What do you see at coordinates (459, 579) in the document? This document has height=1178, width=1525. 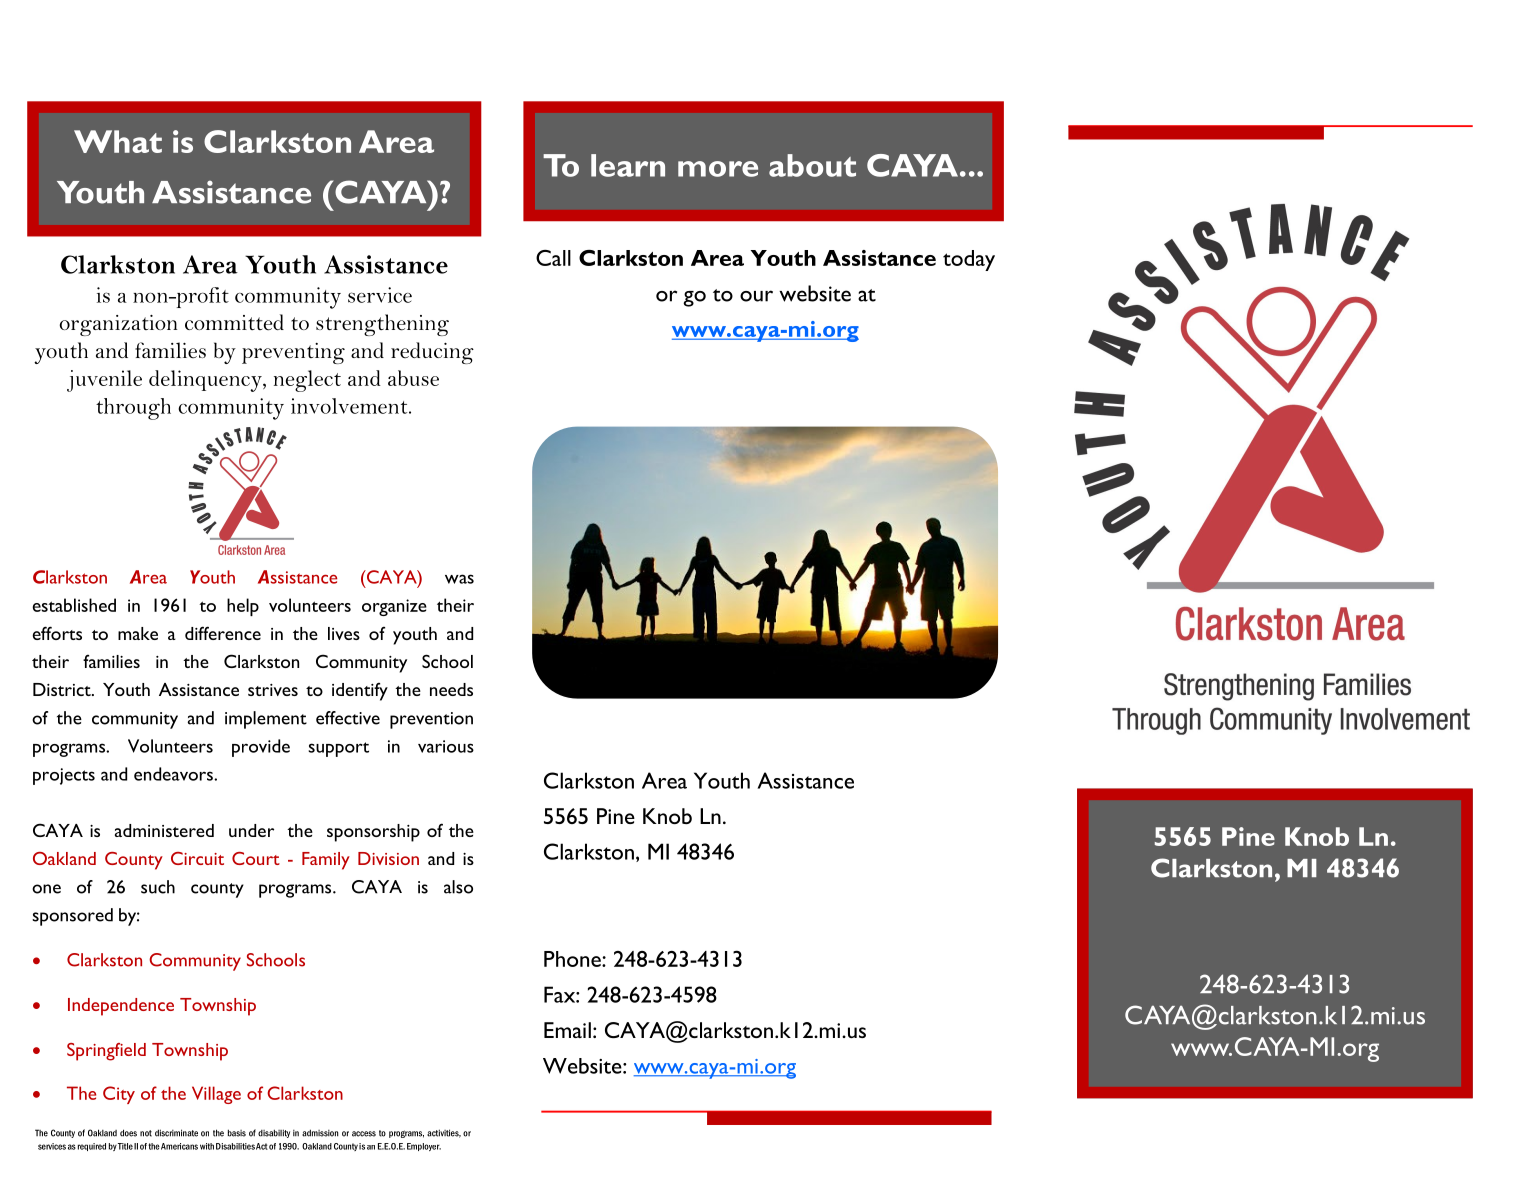 I see `was` at bounding box center [459, 579].
